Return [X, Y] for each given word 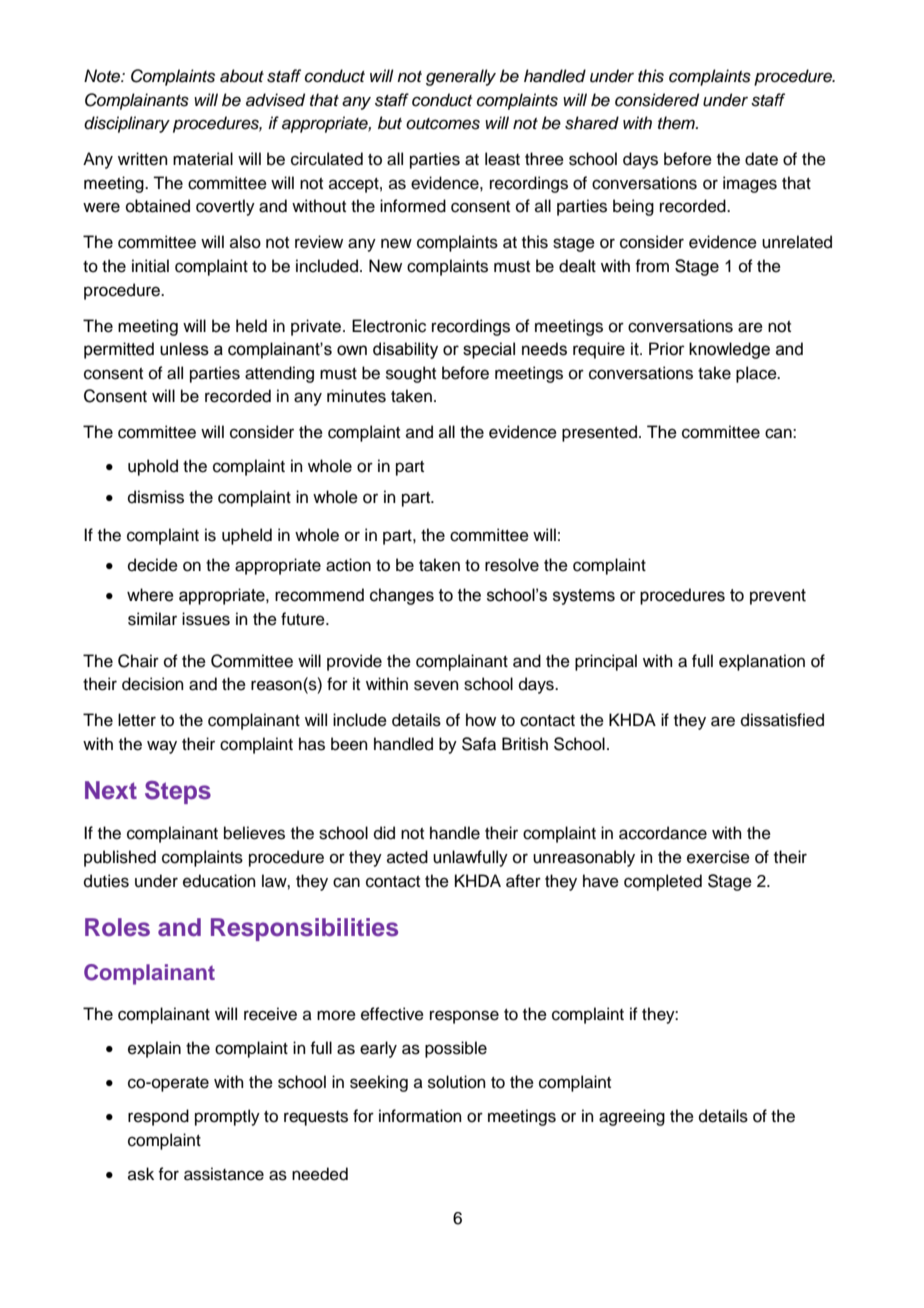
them [677, 123]
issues [206, 619]
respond [158, 1117]
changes [402, 596]
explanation [762, 662]
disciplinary [127, 124]
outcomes [443, 124]
